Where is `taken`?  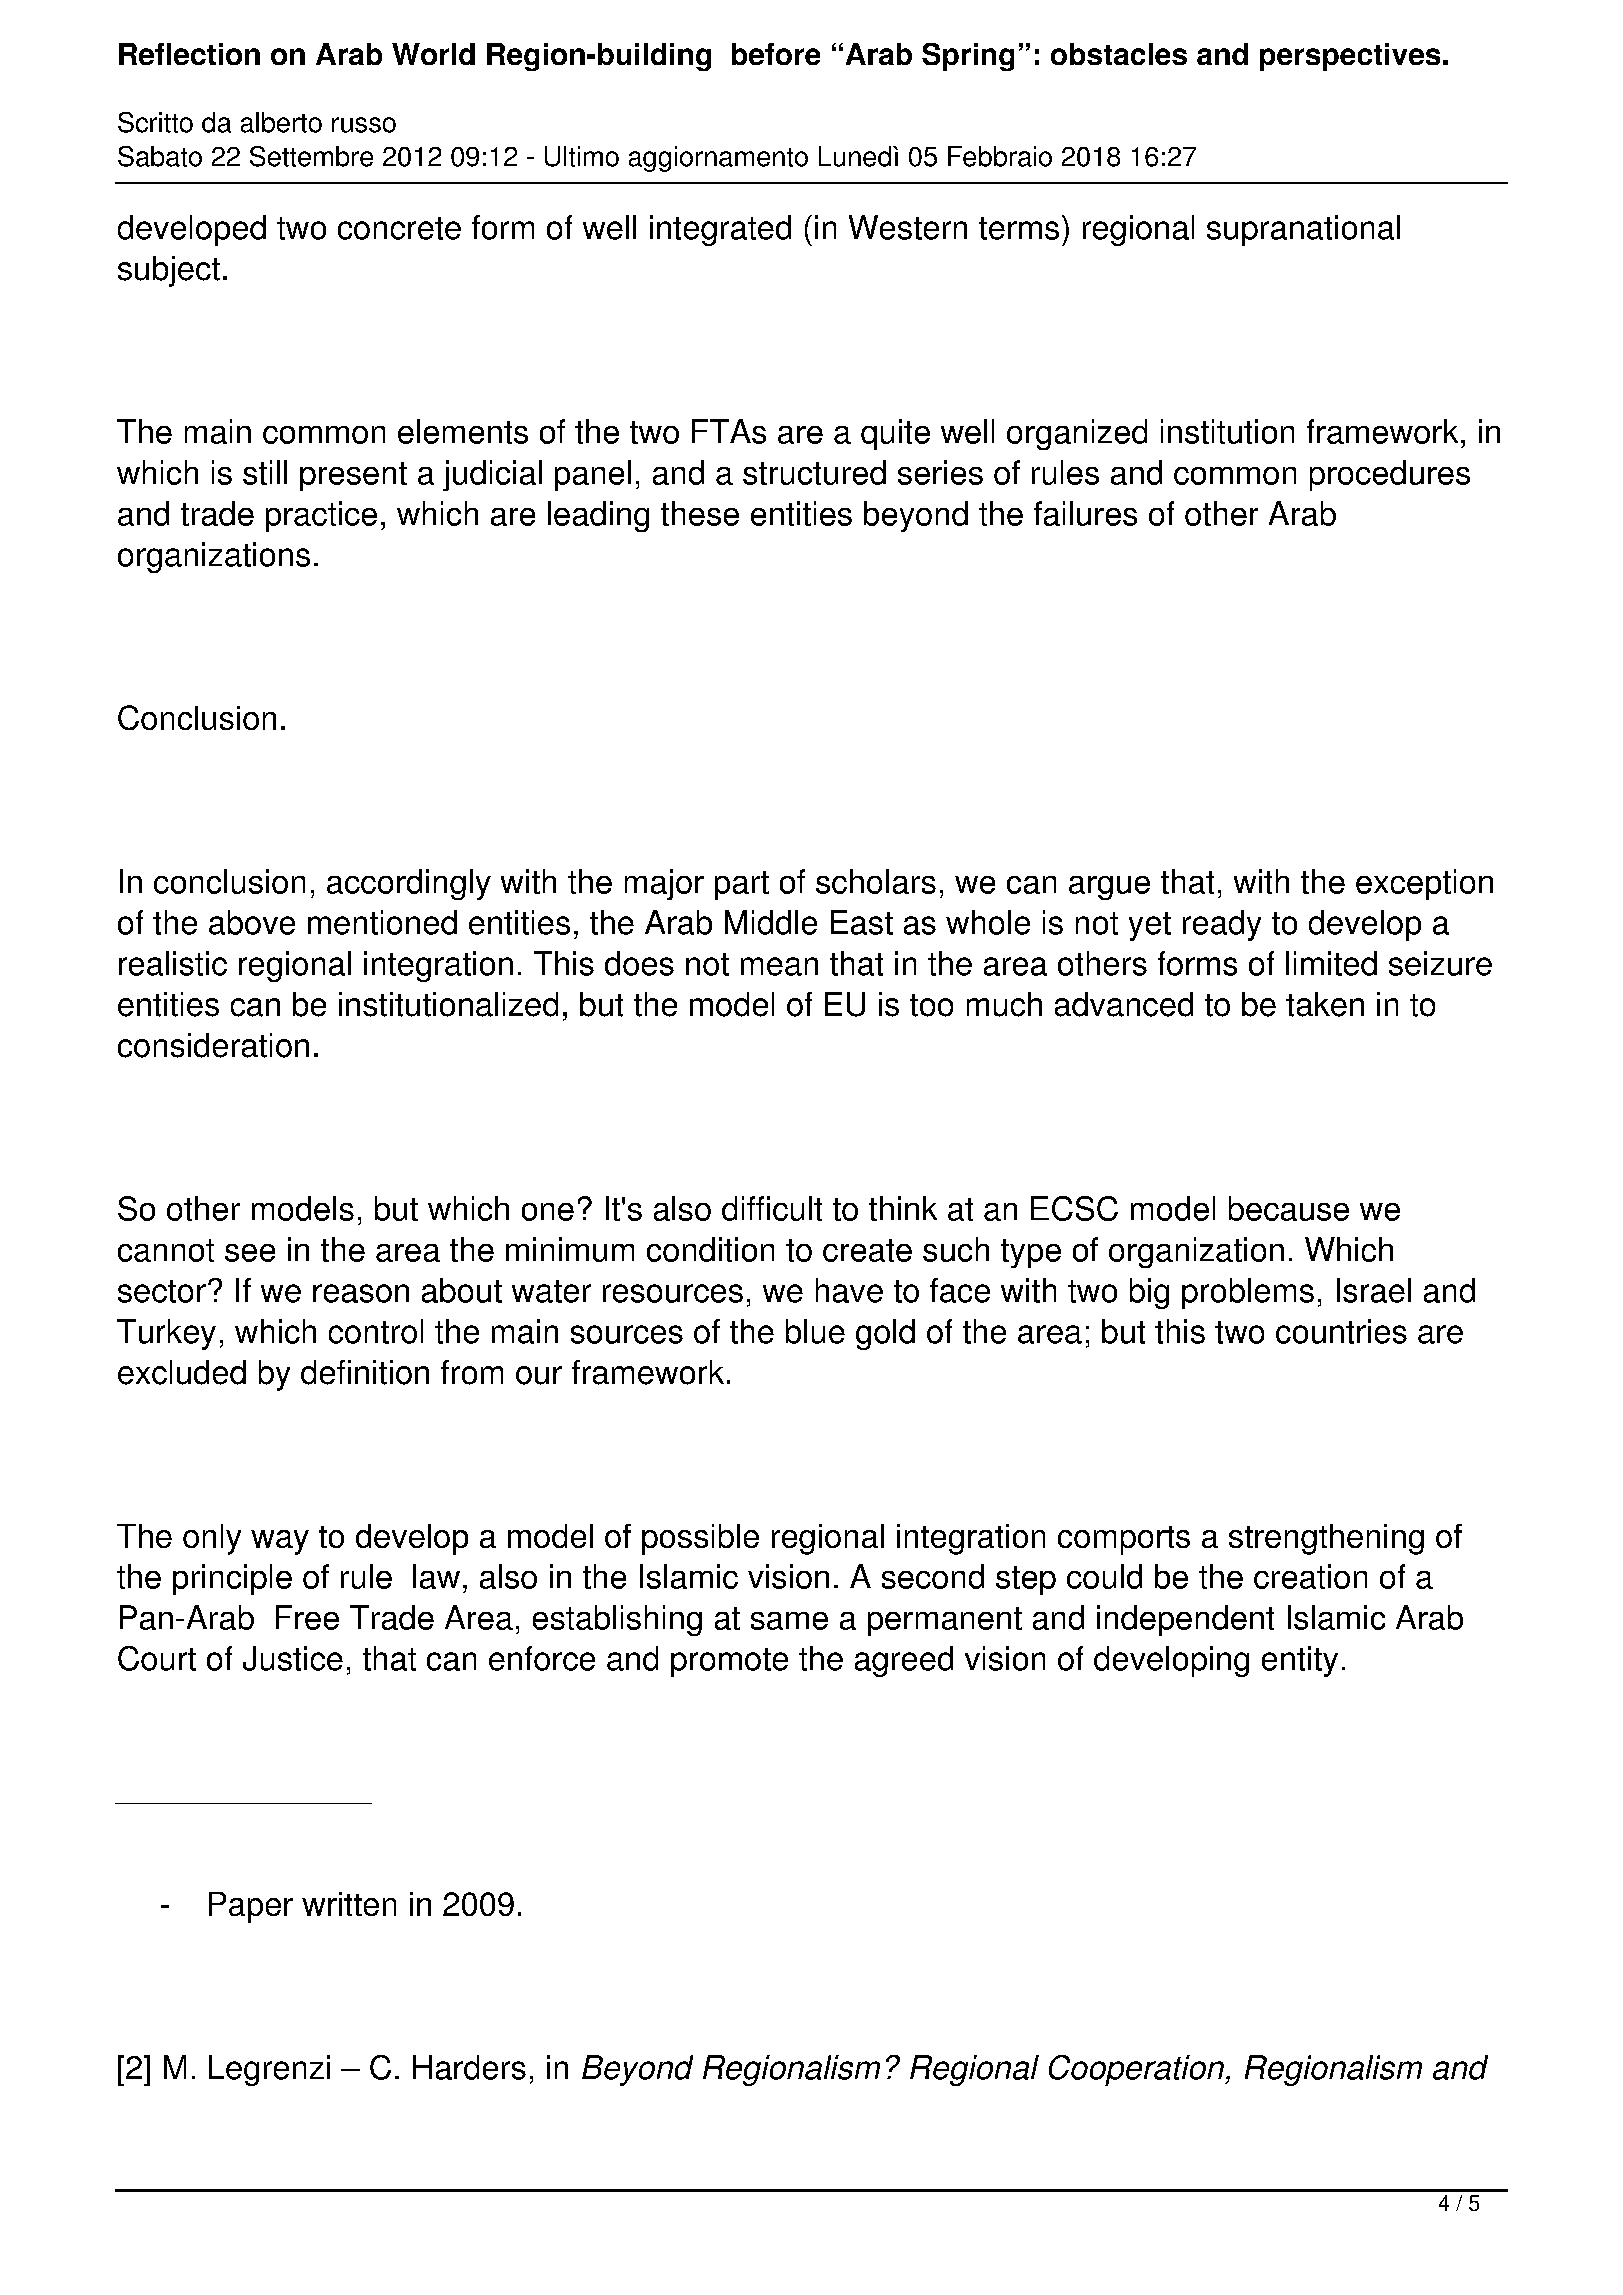 taken is located at coordinates (1325, 1004).
